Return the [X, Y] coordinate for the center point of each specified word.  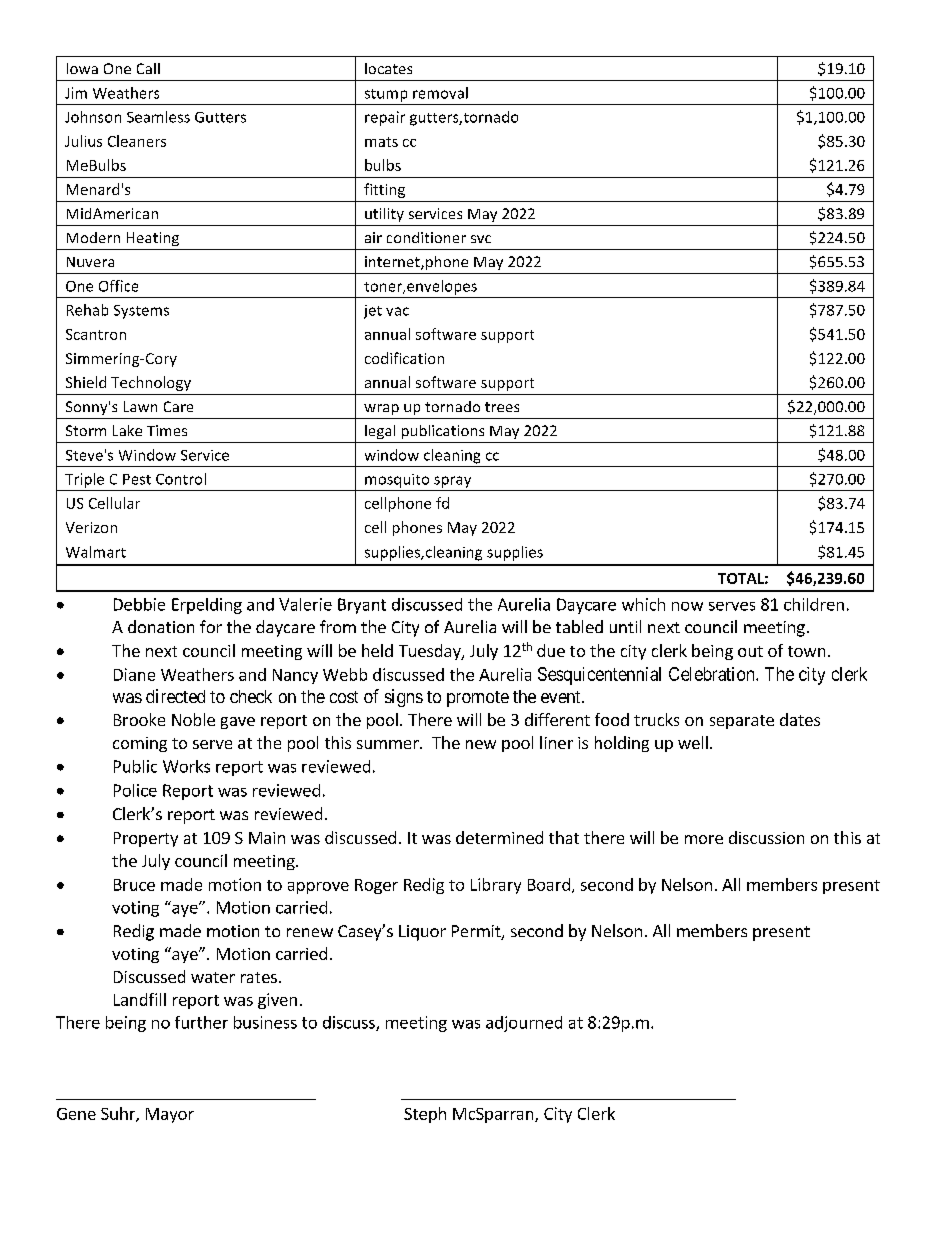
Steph [425, 1115]
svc [481, 239]
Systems [141, 312]
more [704, 839]
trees [502, 407]
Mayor [170, 1115]
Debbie [139, 604]
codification [404, 358]
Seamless [158, 117]
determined [499, 837]
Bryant [362, 606]
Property [146, 839]
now [687, 606]
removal [440, 93]
